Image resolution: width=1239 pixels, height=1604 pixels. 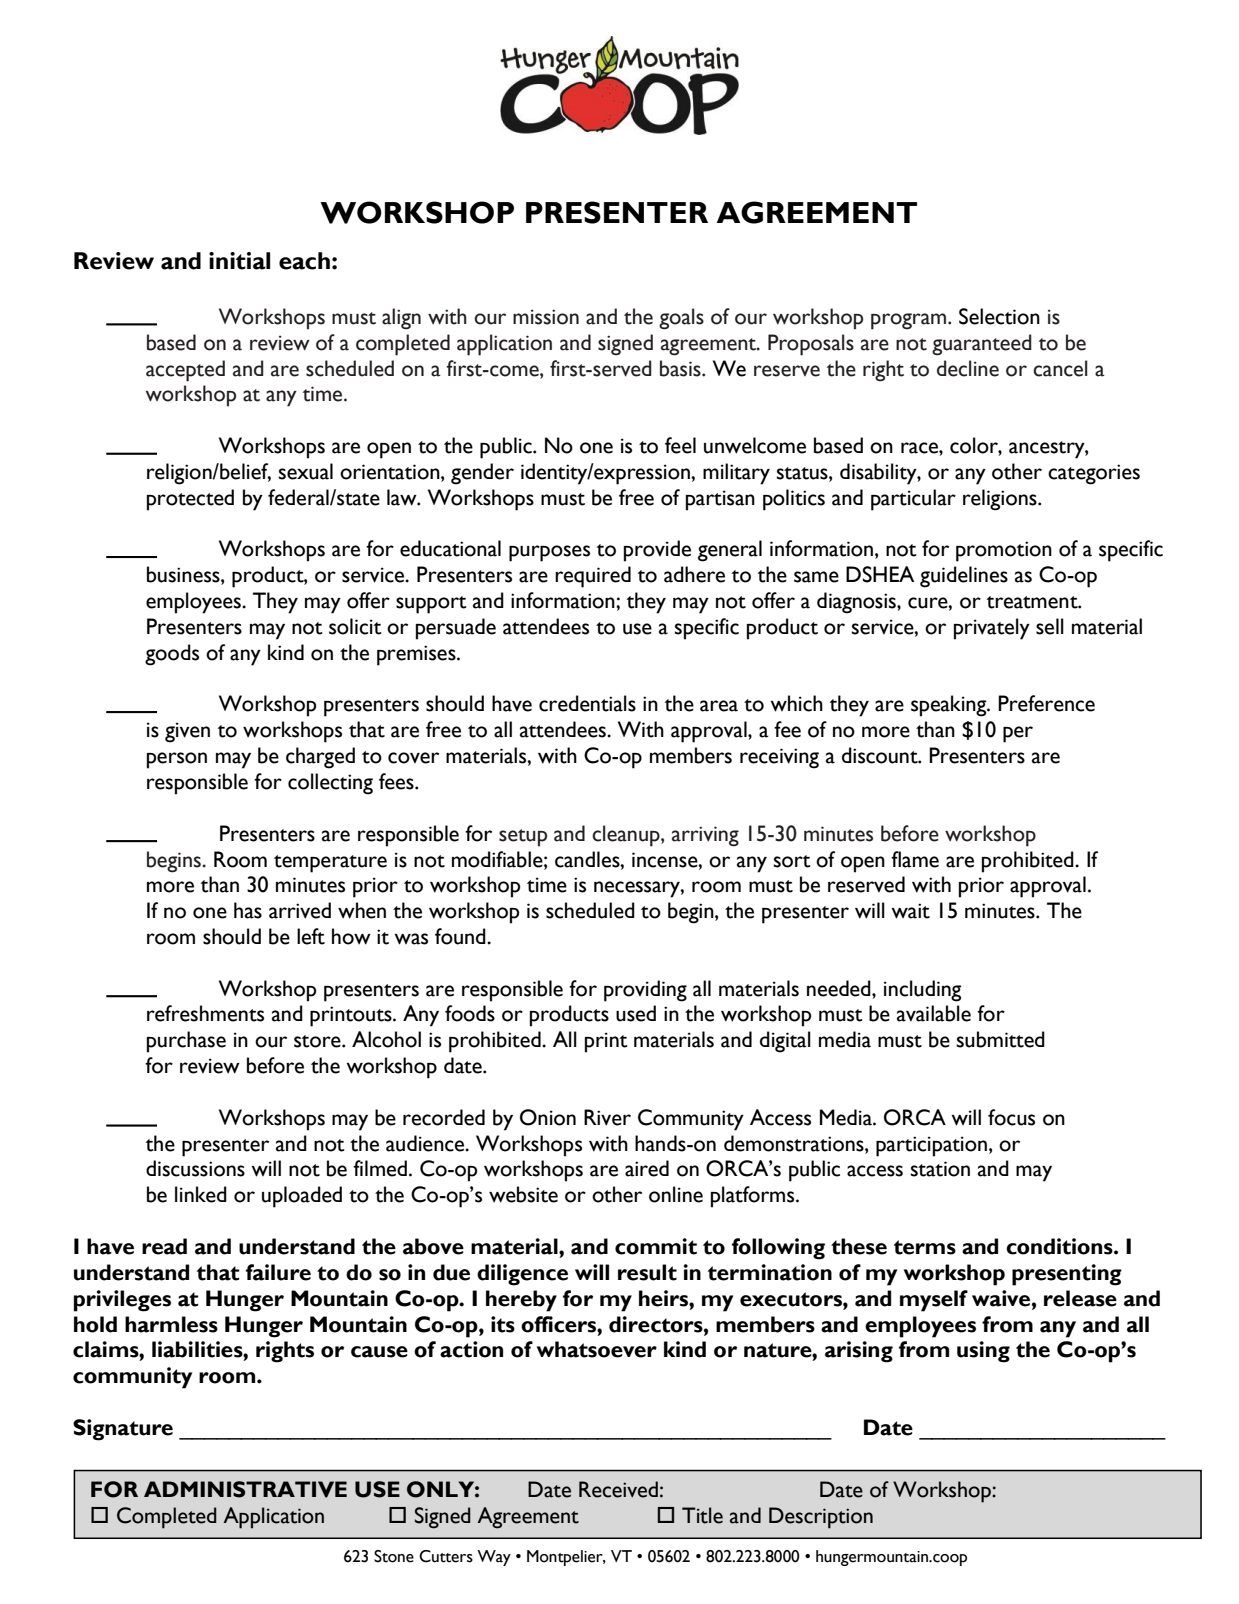 What do you see at coordinates (187, 732) in the screenshot?
I see `given` at bounding box center [187, 732].
